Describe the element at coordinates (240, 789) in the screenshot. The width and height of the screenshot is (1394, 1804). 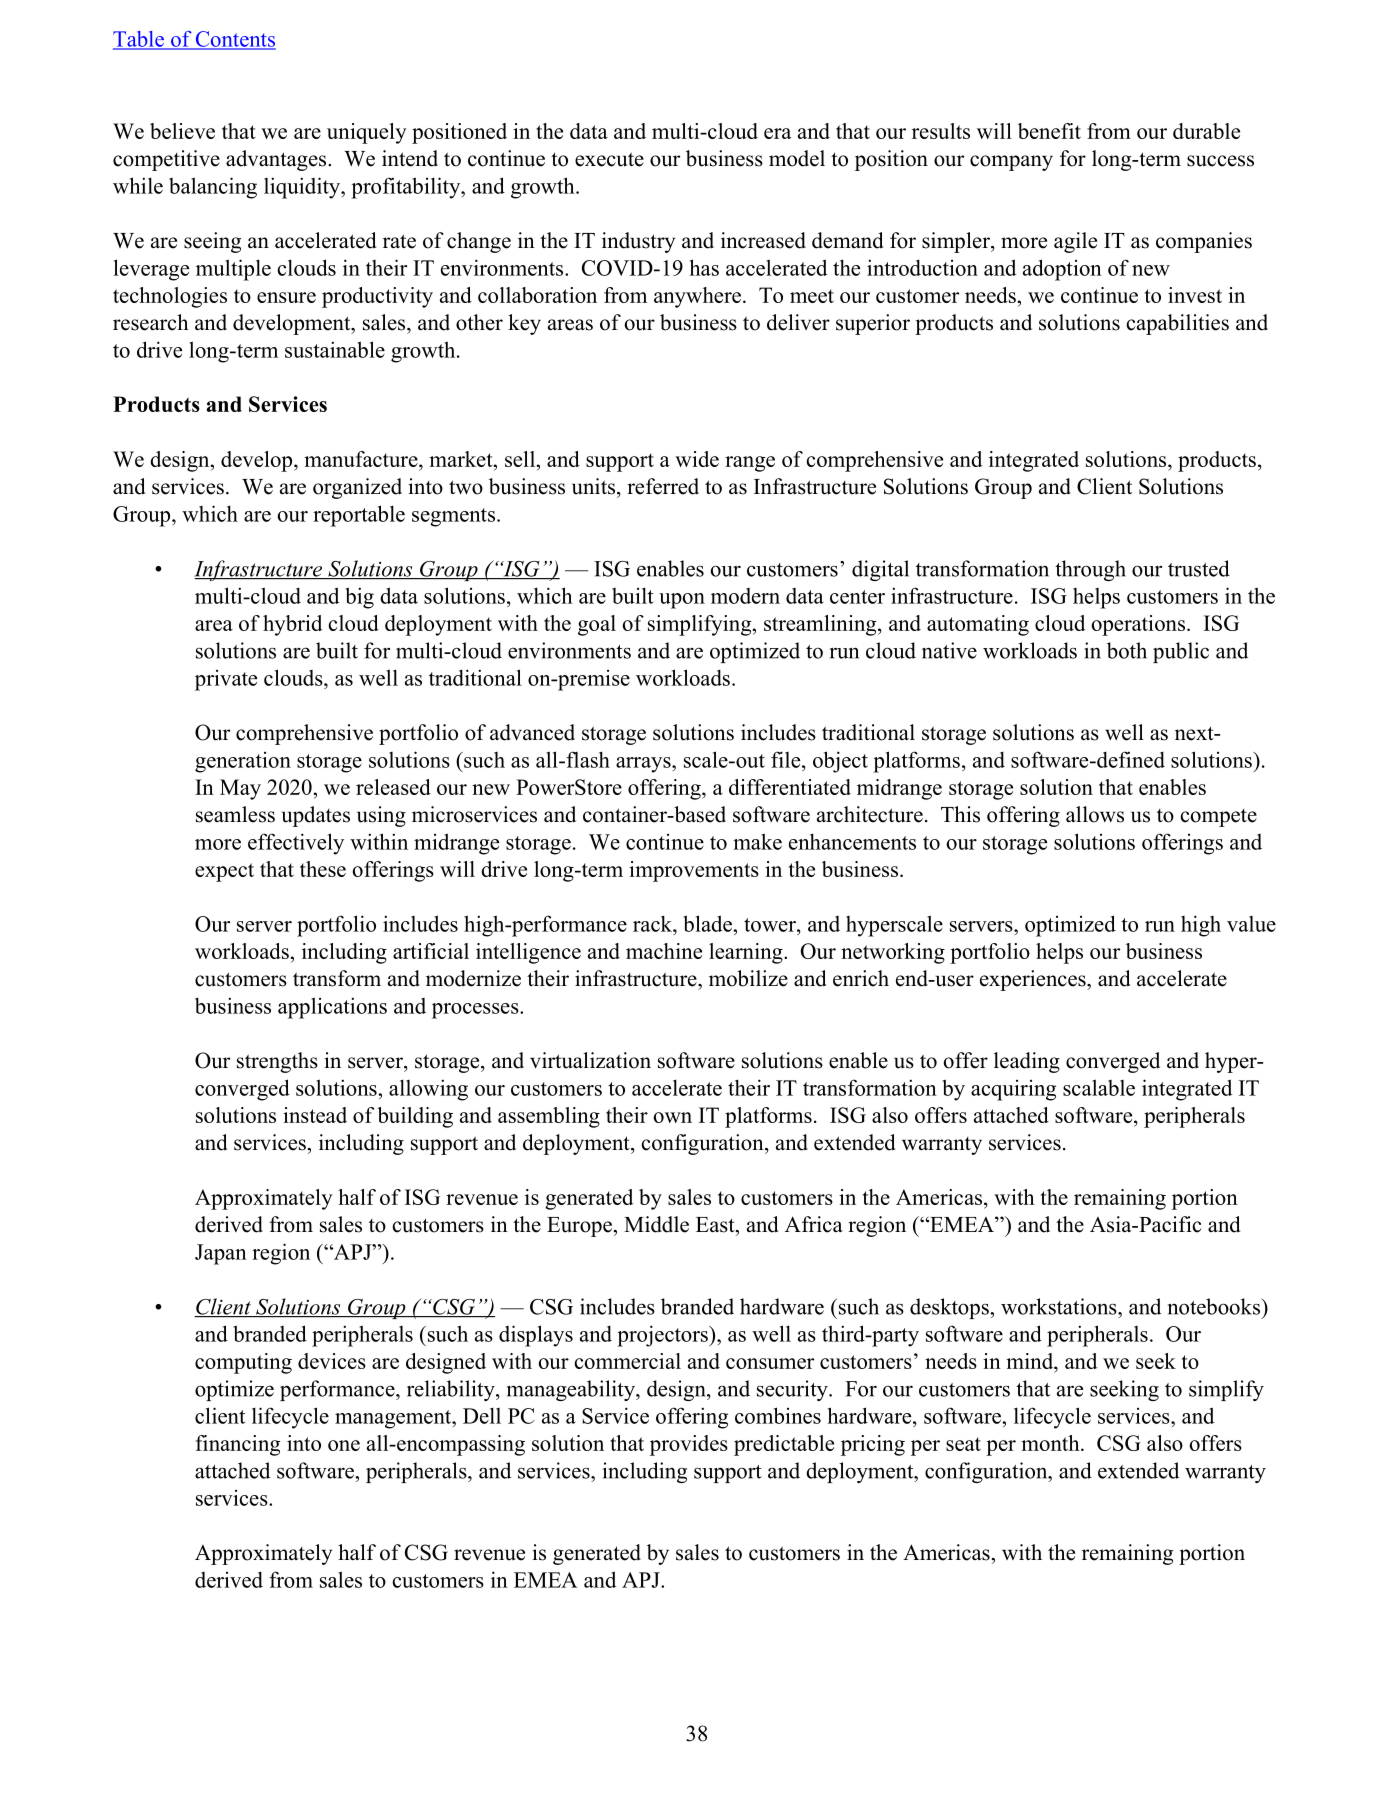
I see `May` at that location.
